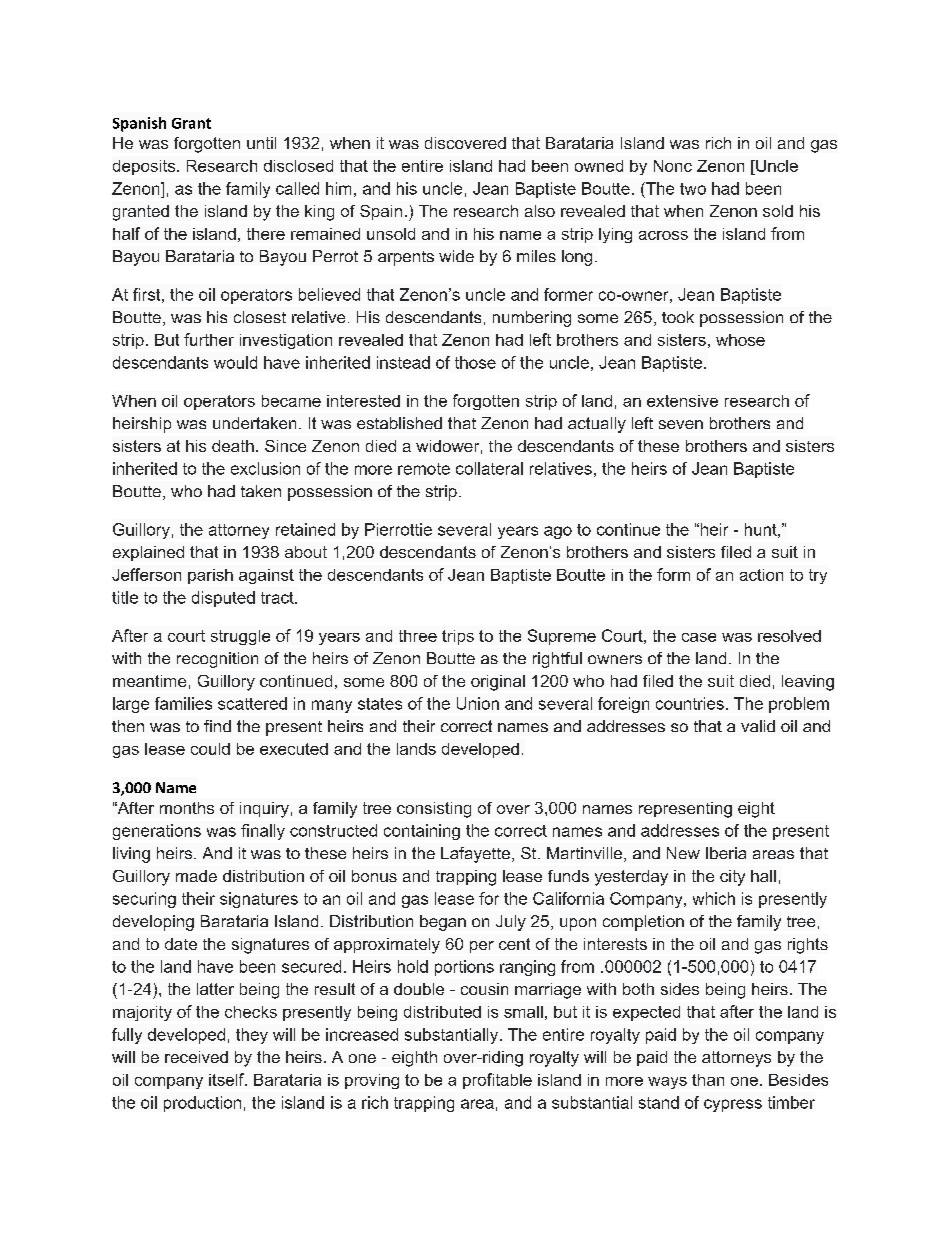 The width and height of the screenshot is (952, 1233). What do you see at coordinates (227, 1079) in the screenshot?
I see `itself` at bounding box center [227, 1079].
